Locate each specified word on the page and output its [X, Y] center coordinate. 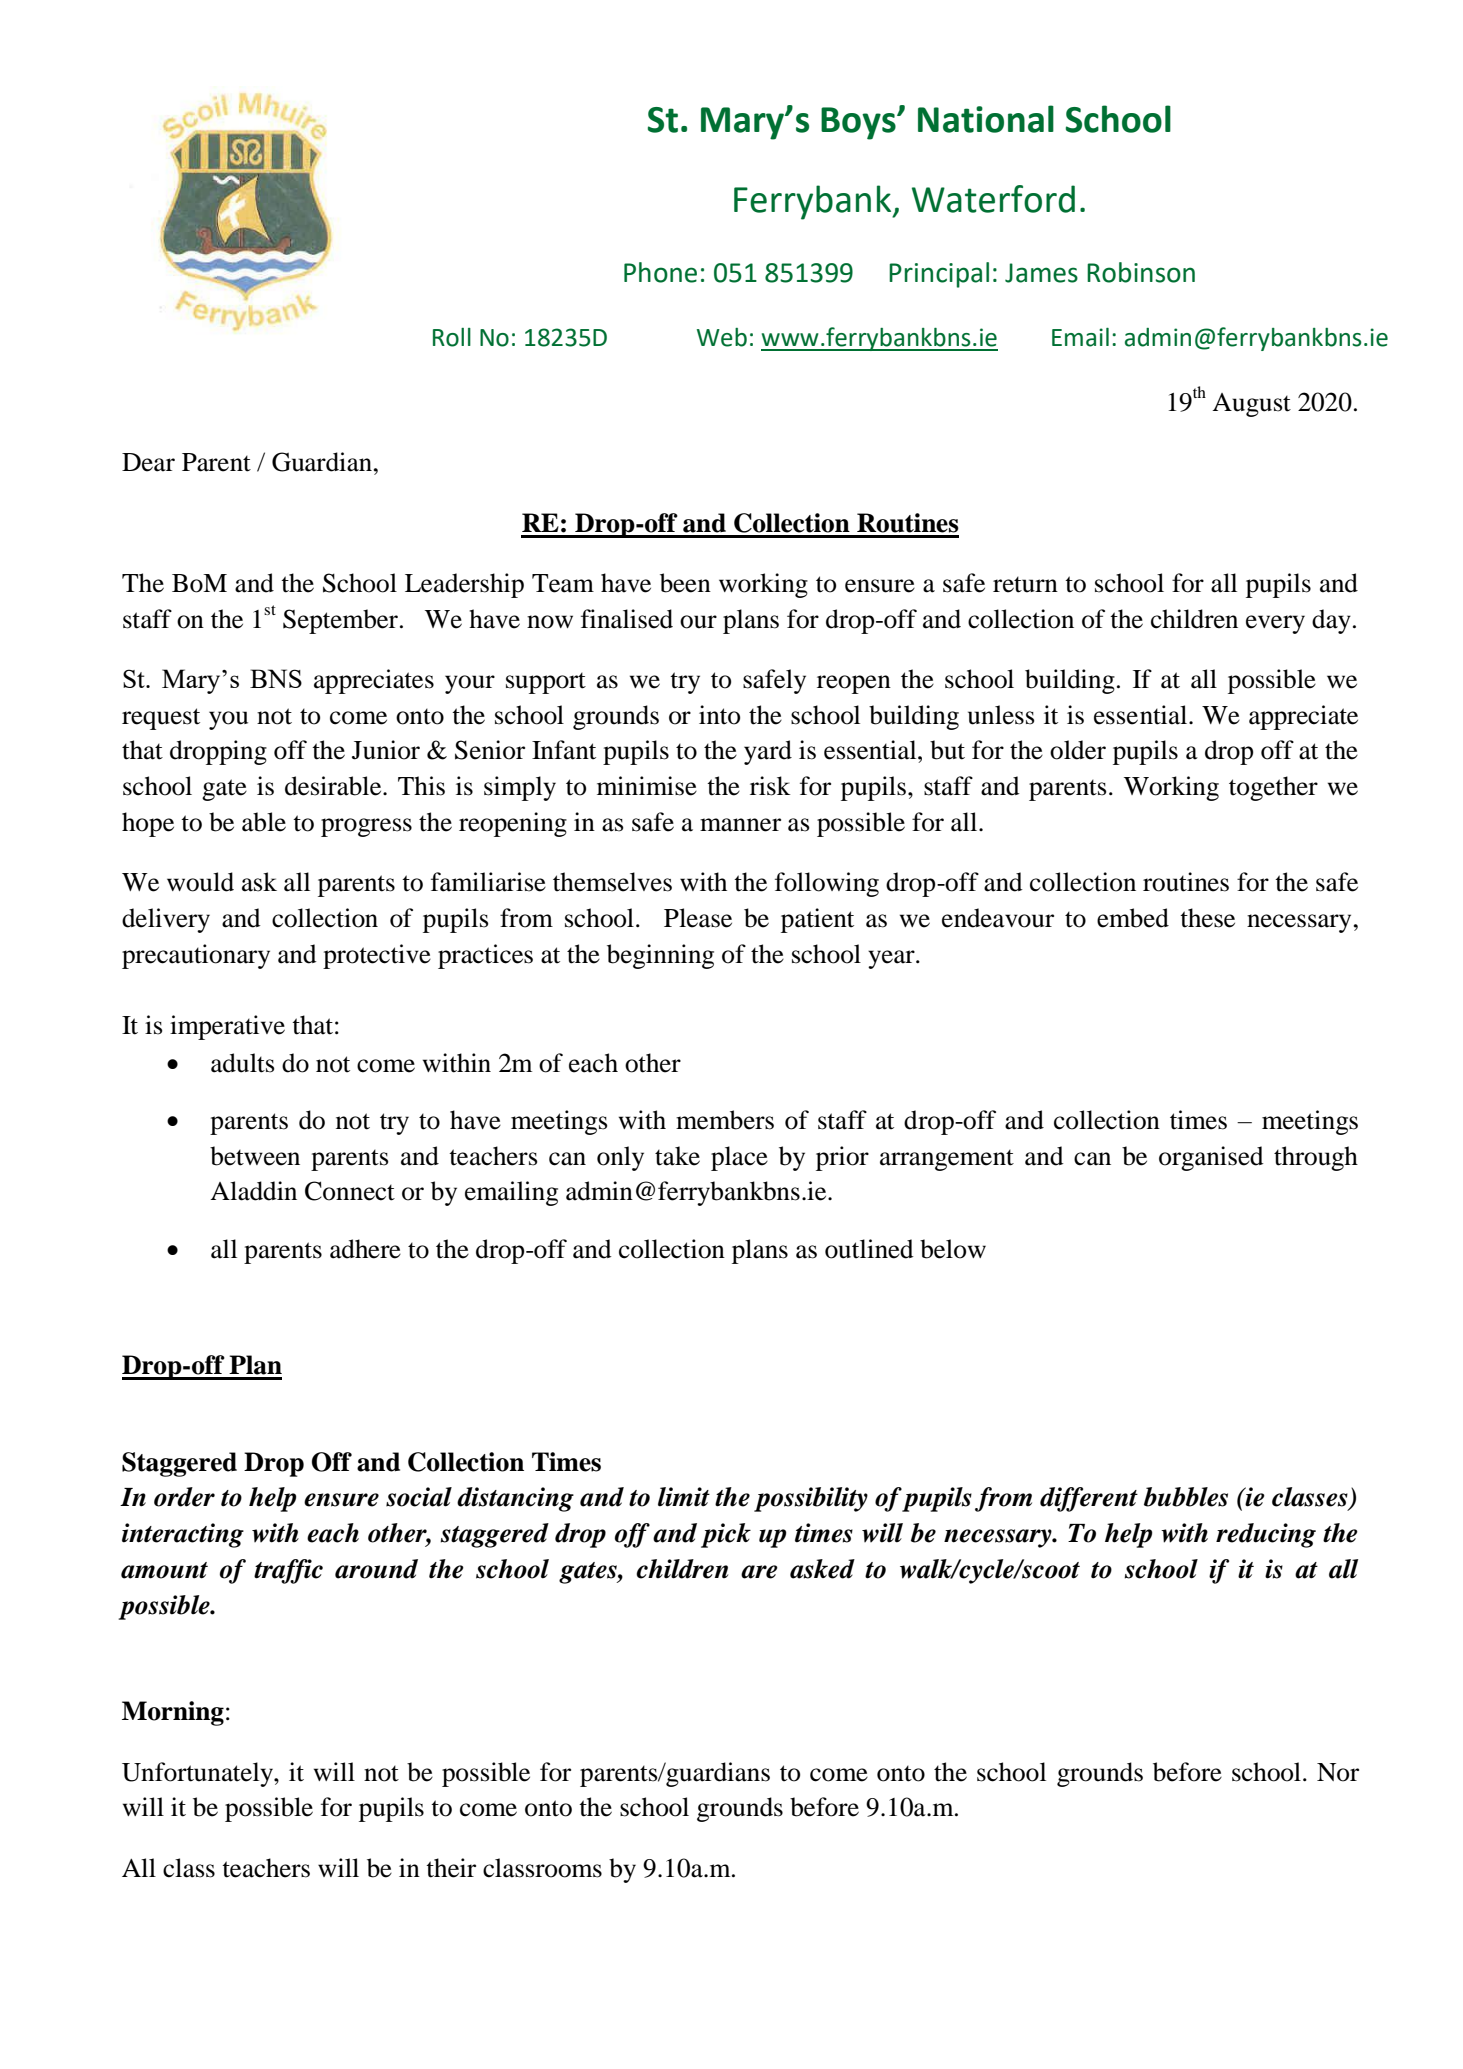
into [719, 715]
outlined [869, 1249]
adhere [365, 1249]
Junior [386, 750]
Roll [452, 337]
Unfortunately [198, 1774]
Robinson [1141, 272]
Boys [859, 123]
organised [1211, 1158]
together [1273, 788]
